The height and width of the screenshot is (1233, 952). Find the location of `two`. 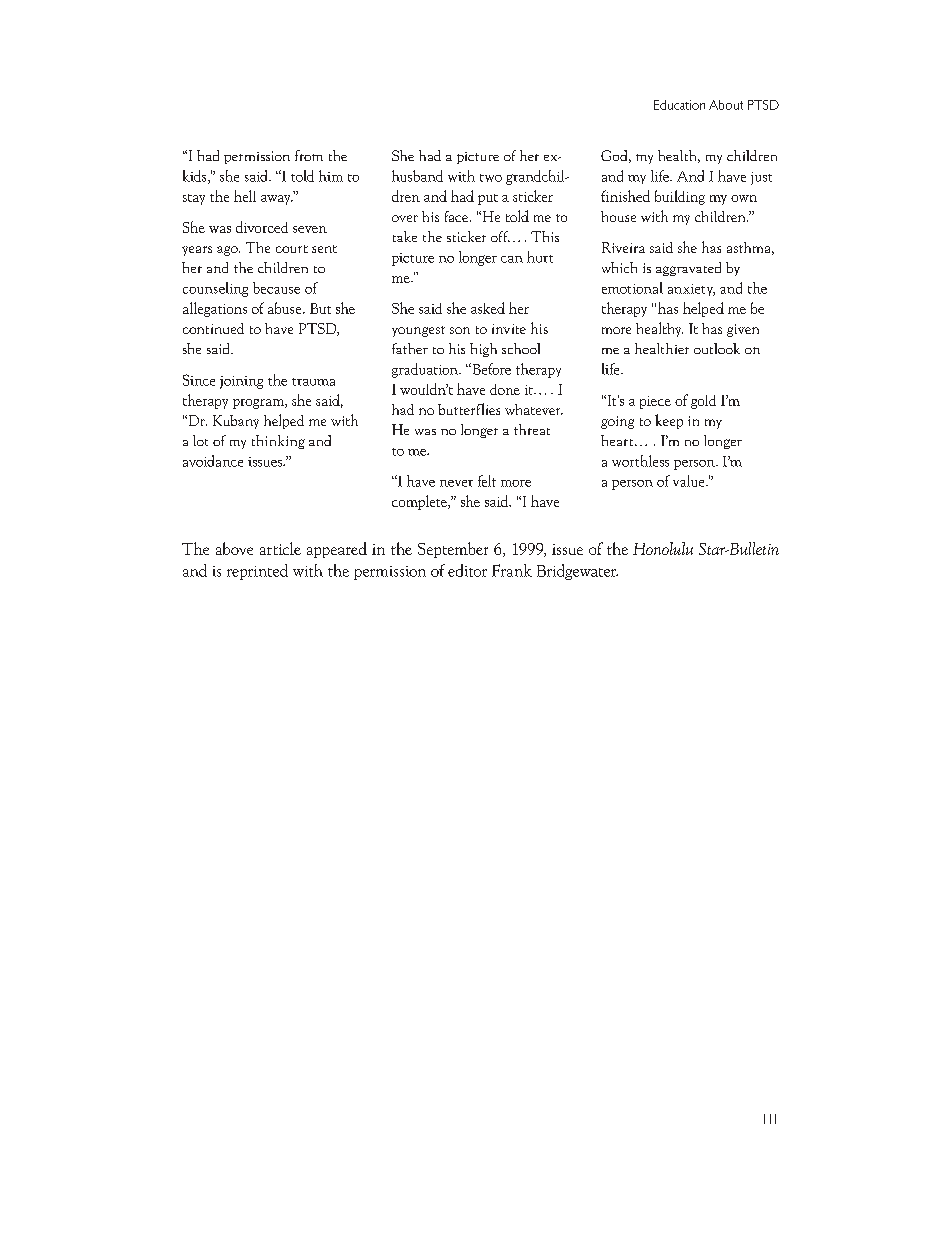

two is located at coordinates (491, 178).
